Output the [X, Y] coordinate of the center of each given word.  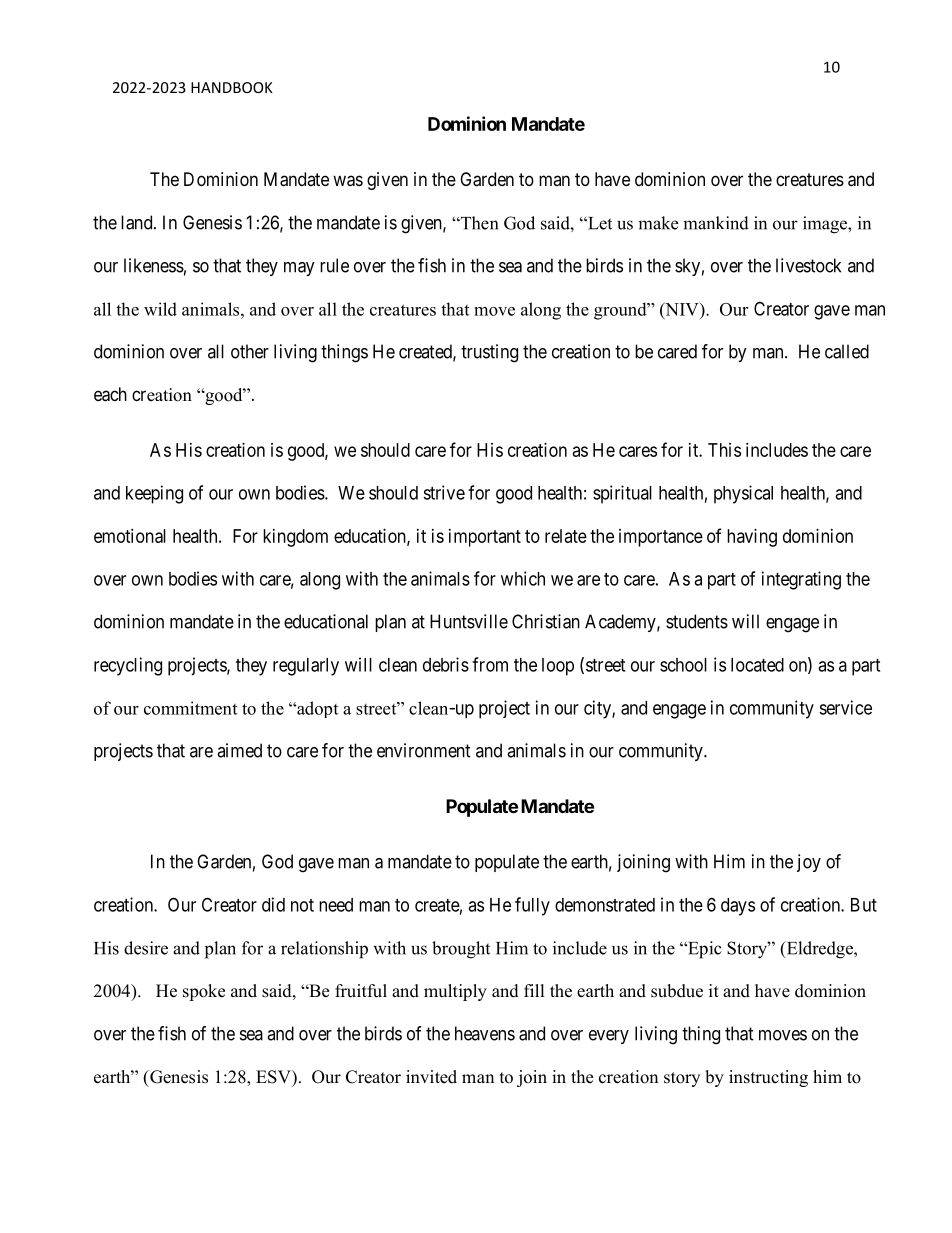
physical [743, 494]
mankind [716, 223]
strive [444, 492]
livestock [808, 265]
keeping [154, 494]
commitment [190, 708]
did [273, 904]
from [490, 664]
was [348, 181]
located [757, 665]
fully [532, 906]
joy [809, 863]
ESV [274, 1077]
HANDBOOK [232, 87]
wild [160, 309]
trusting [489, 353]
